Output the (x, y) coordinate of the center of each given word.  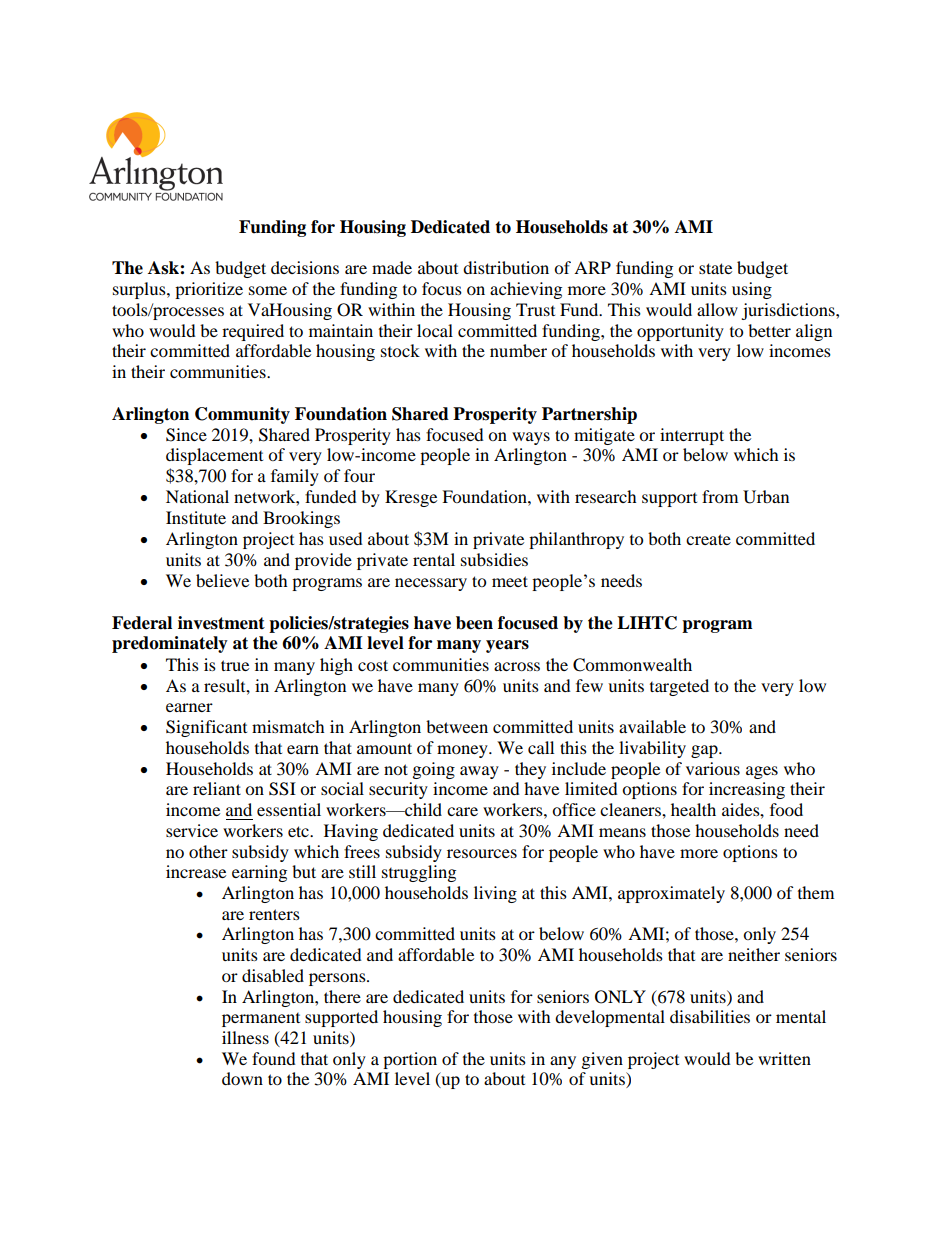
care (462, 811)
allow (717, 309)
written (784, 1058)
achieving (526, 290)
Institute (196, 517)
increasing (747, 790)
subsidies (494, 559)
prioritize (209, 290)
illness (245, 1037)
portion (410, 1060)
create (708, 539)
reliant (217, 788)
